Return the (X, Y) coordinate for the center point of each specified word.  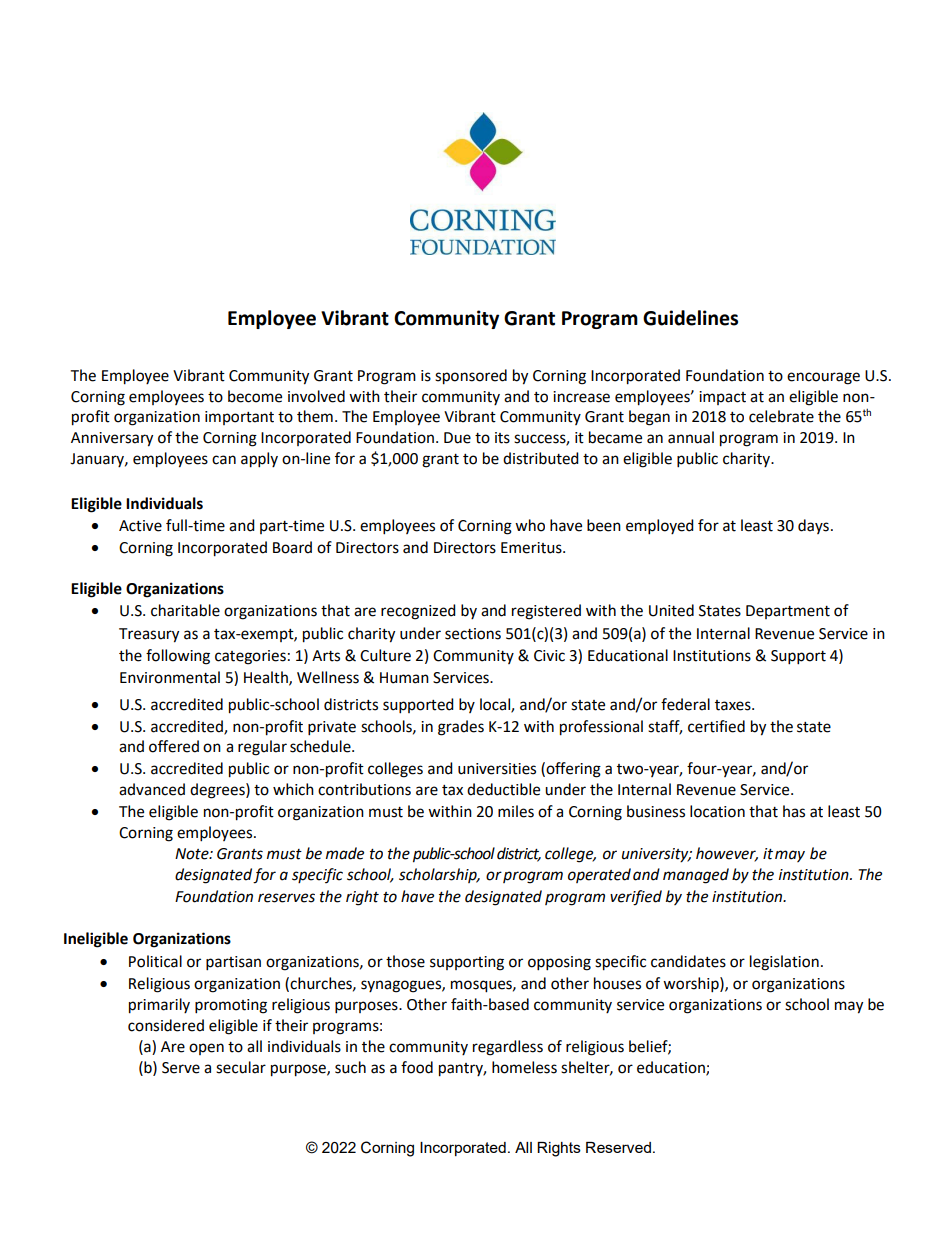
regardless (508, 1048)
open (206, 1049)
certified (716, 726)
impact (722, 398)
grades (461, 728)
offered (174, 746)
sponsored (471, 377)
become (255, 396)
